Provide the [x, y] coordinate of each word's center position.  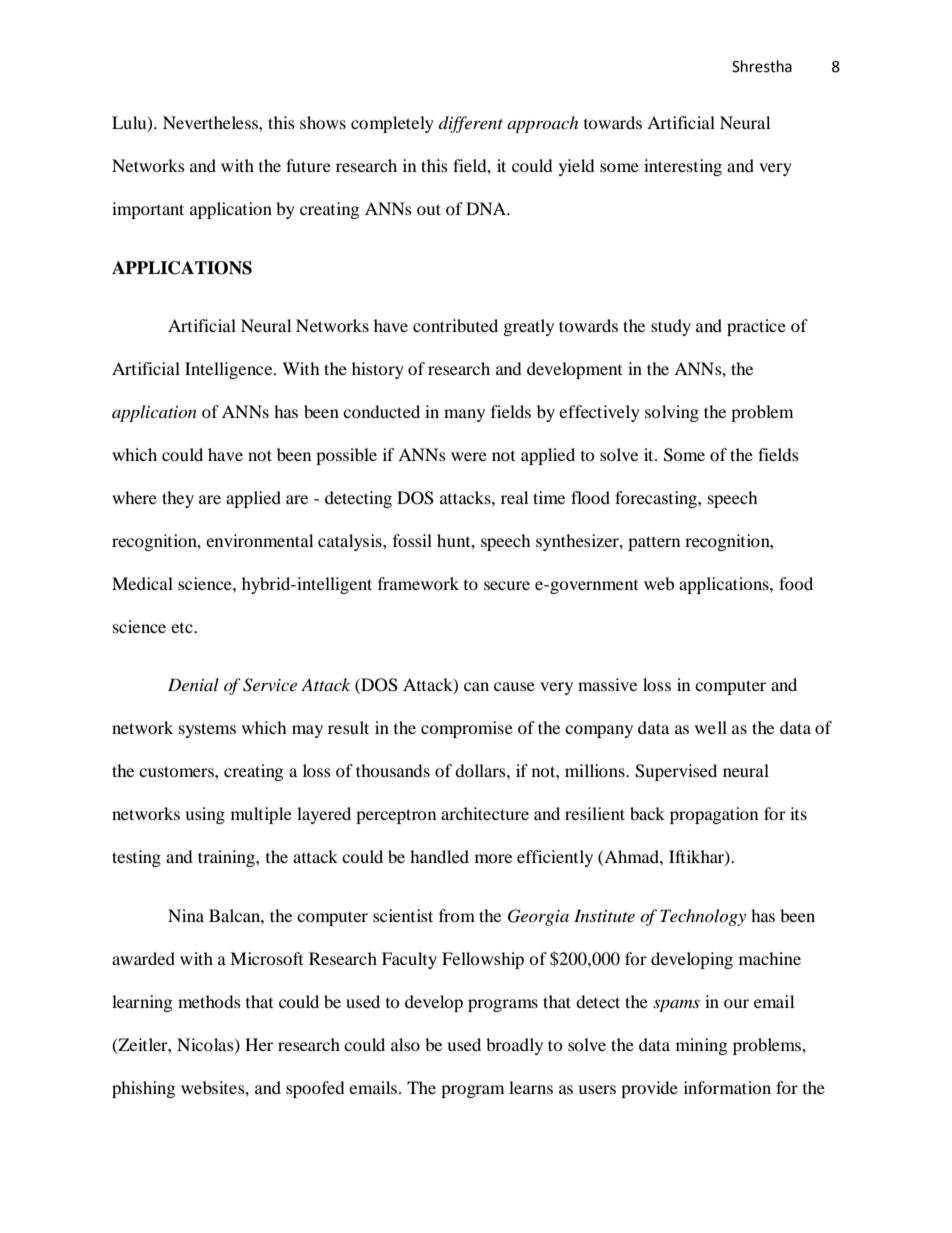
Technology [703, 917]
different [471, 124]
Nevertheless [211, 122]
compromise [467, 729]
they [178, 499]
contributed [455, 325]
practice [756, 327]
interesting [683, 167]
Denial [193, 684]
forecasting [657, 499]
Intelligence [230, 370]
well [711, 727]
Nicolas [206, 1045]
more [493, 858]
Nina [186, 915]
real [514, 497]
